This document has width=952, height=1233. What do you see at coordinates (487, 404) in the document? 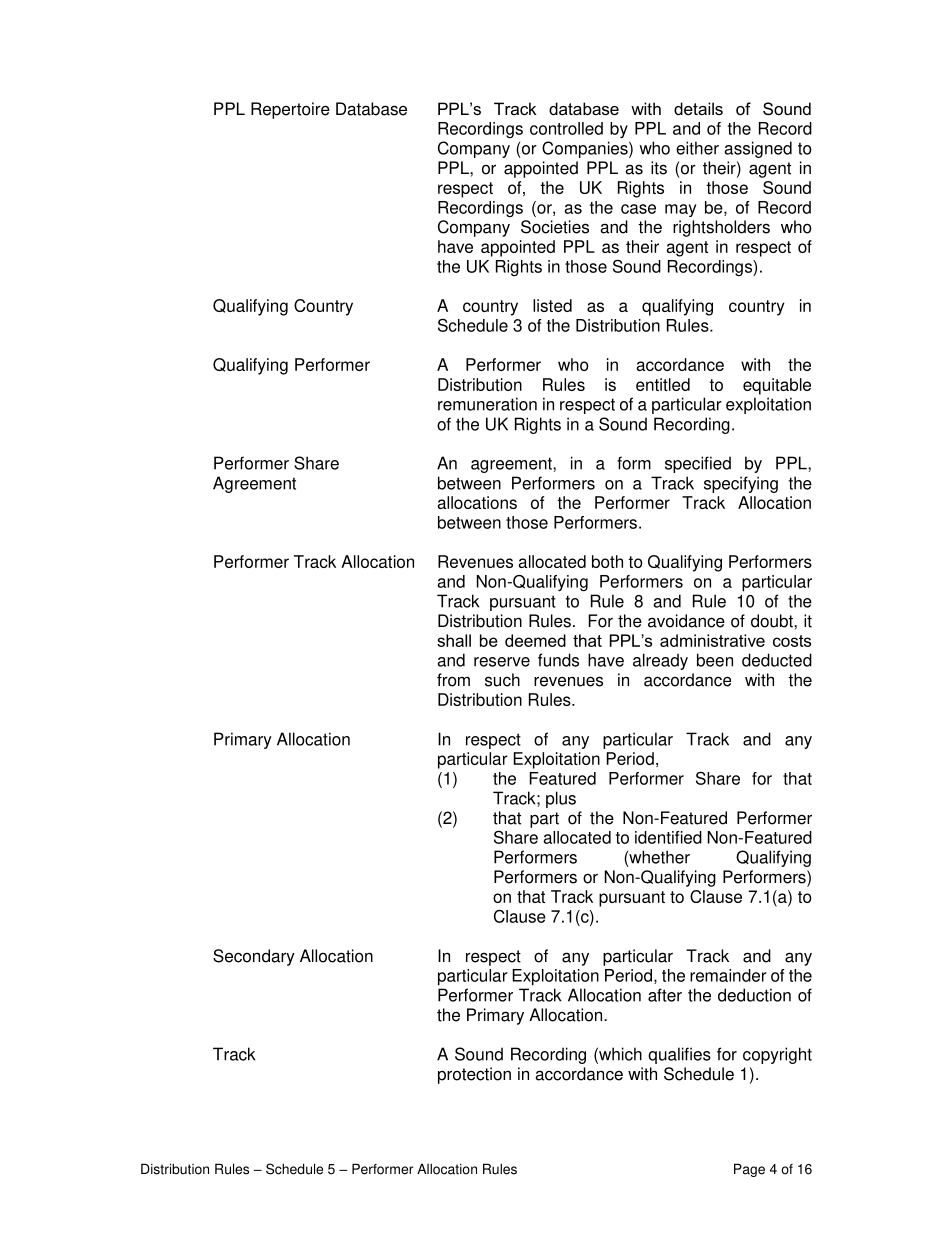
I see `remuneration` at bounding box center [487, 404].
